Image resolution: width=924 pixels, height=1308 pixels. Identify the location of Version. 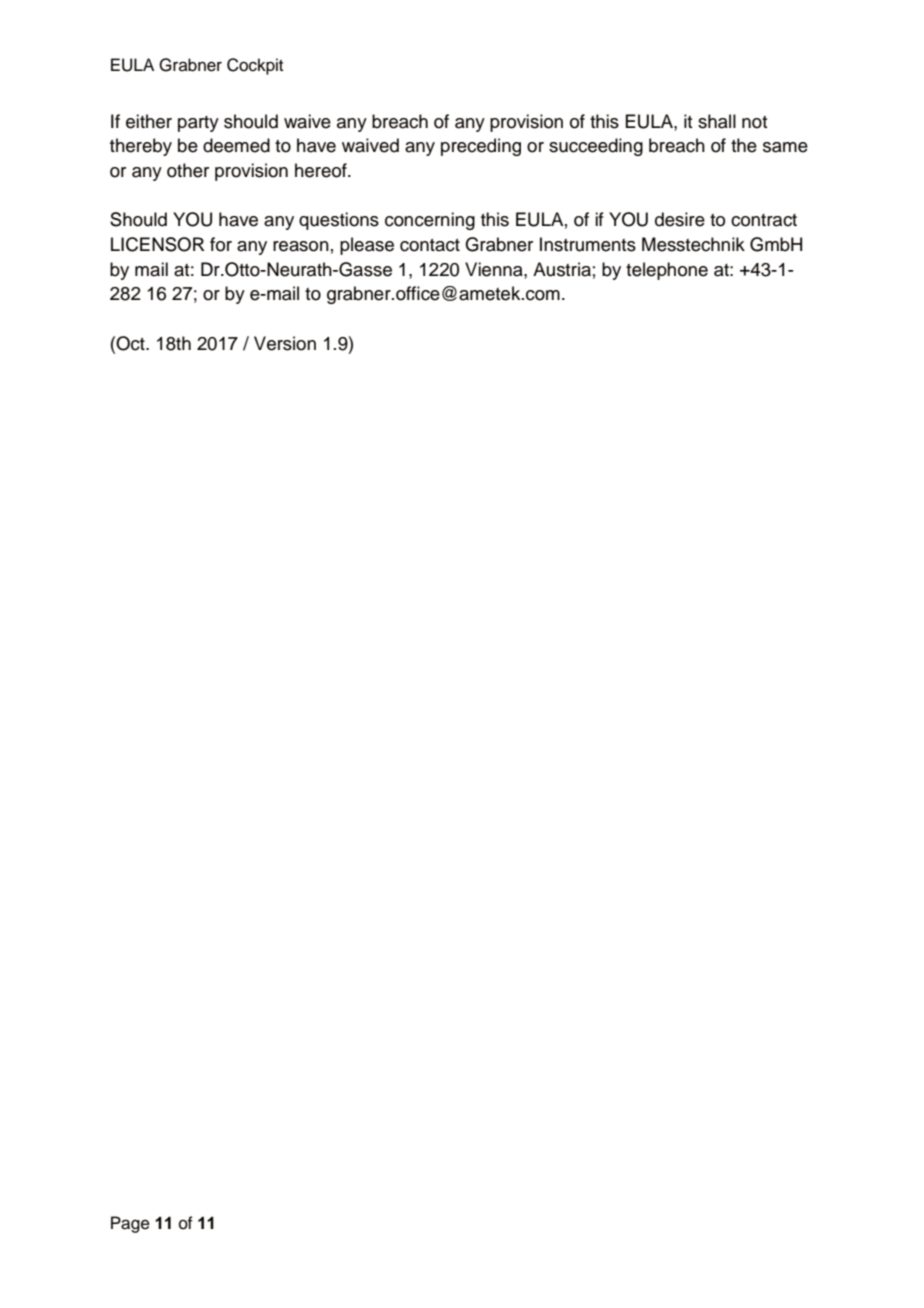
(285, 343).
